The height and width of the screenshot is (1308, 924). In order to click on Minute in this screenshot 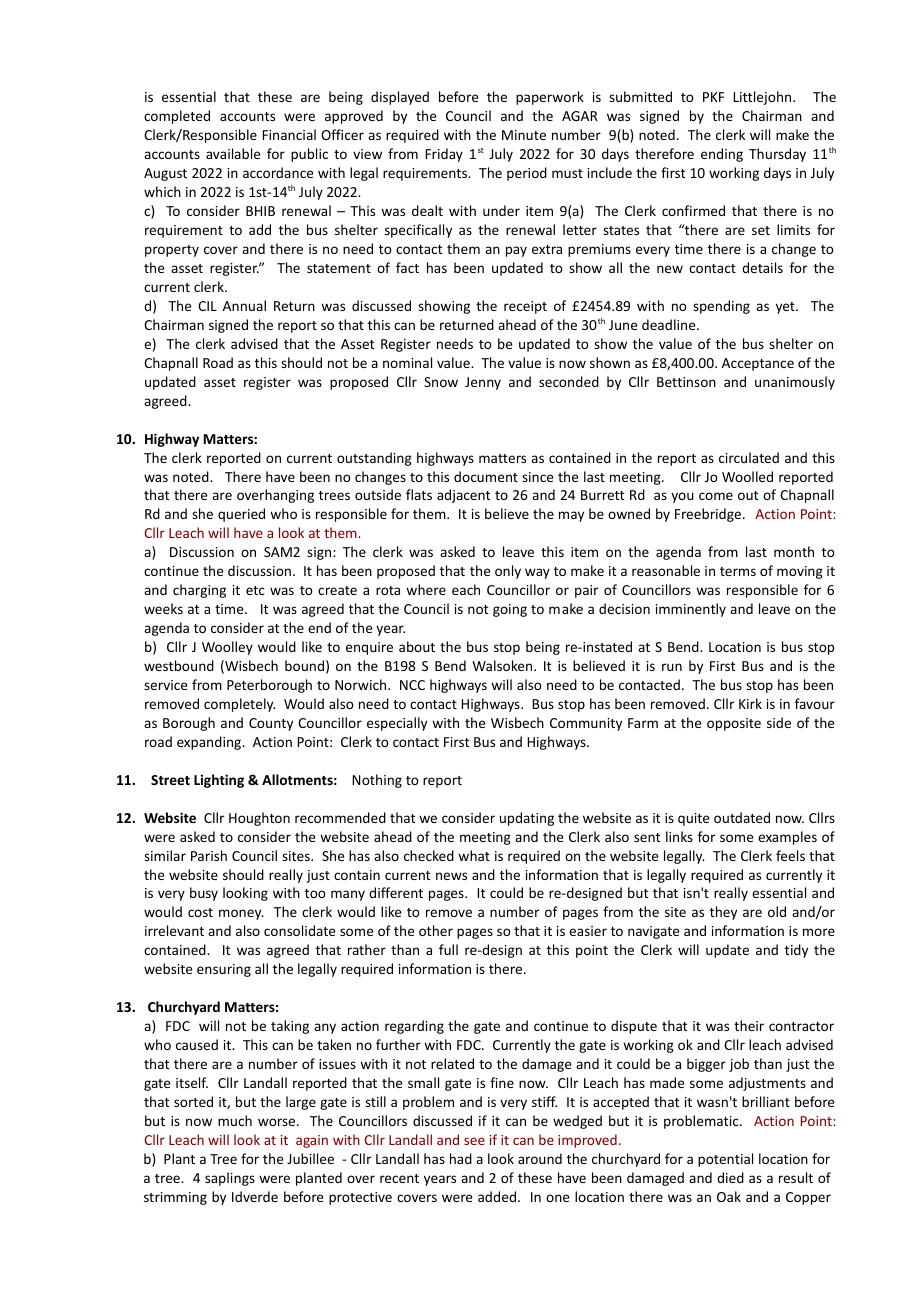, I will do `click(524, 135)`.
